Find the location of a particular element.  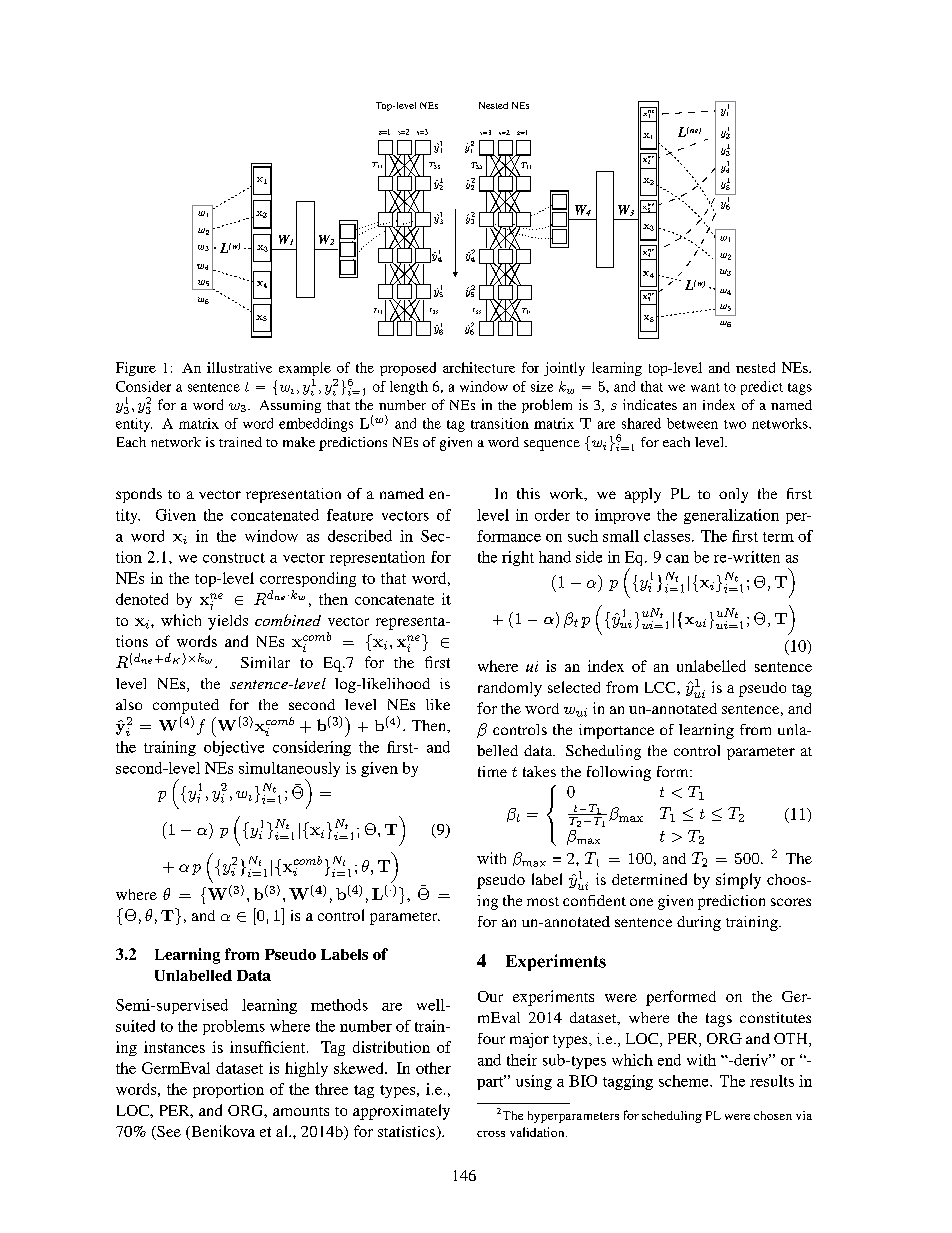

want is located at coordinates (705, 387).
